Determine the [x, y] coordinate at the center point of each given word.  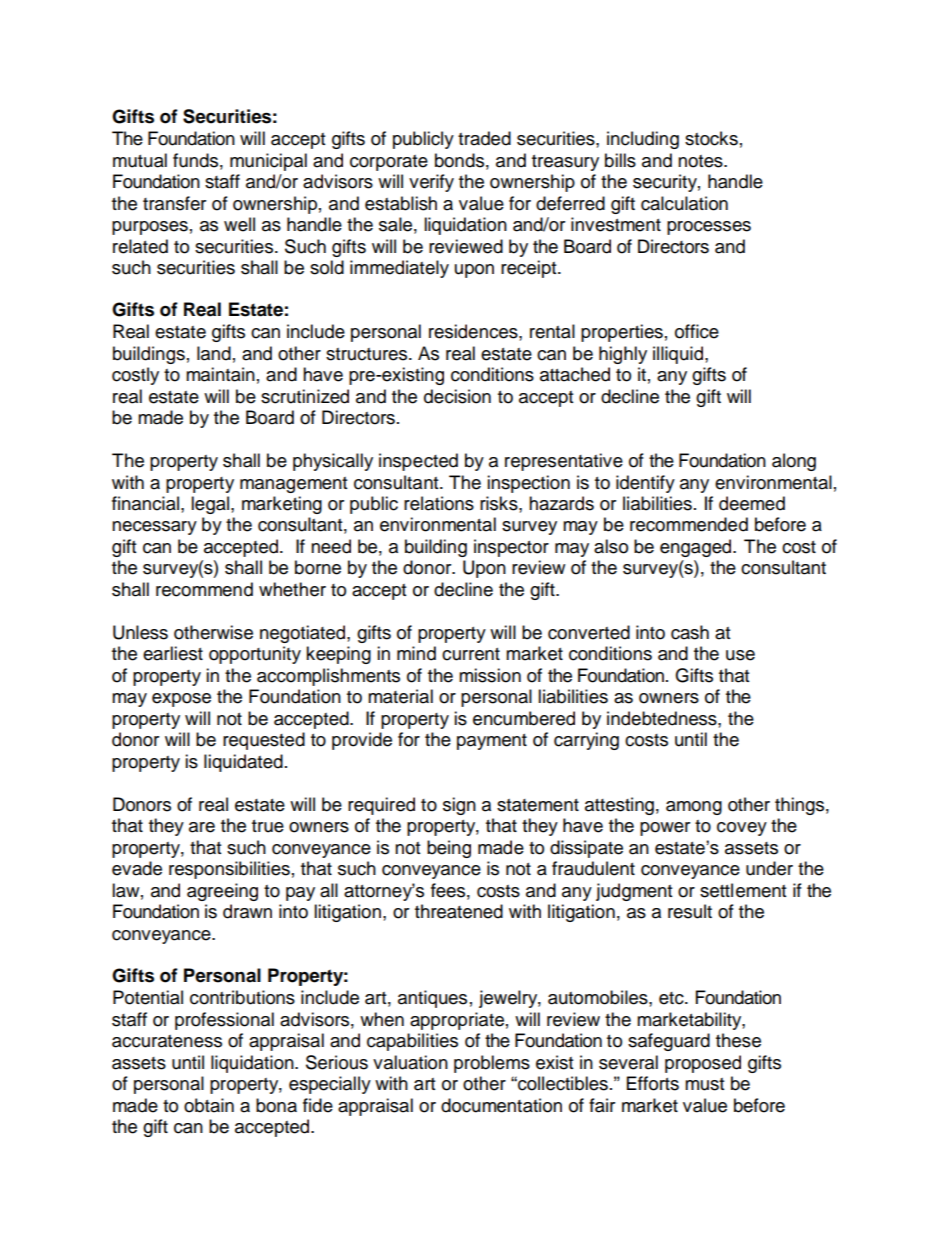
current [471, 654]
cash [690, 632]
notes [701, 161]
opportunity [255, 655]
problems [492, 1064]
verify [431, 183]
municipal [268, 162]
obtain [209, 1105]
